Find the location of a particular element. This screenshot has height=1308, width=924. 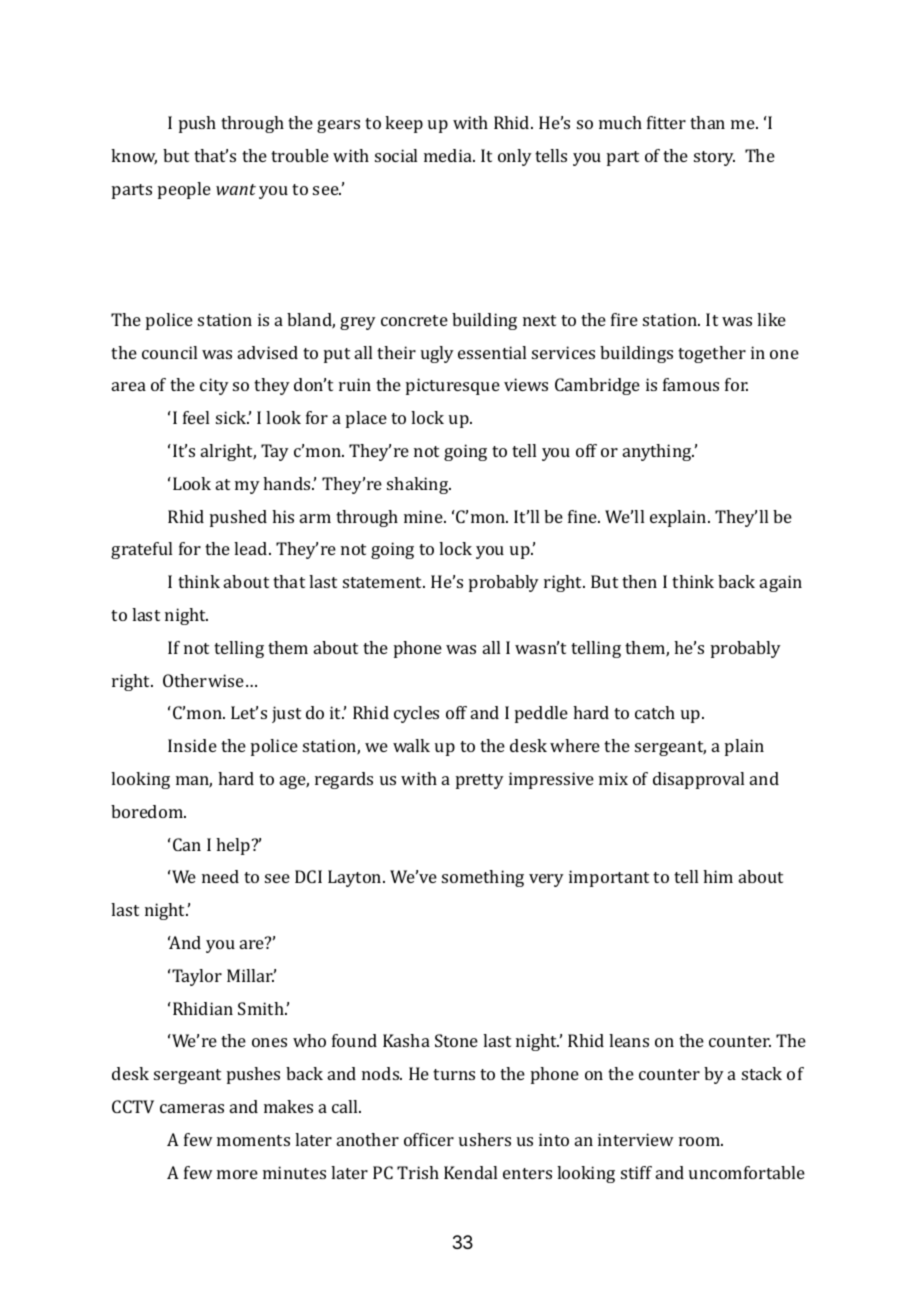

Otherwise is located at coordinates (203, 680).
